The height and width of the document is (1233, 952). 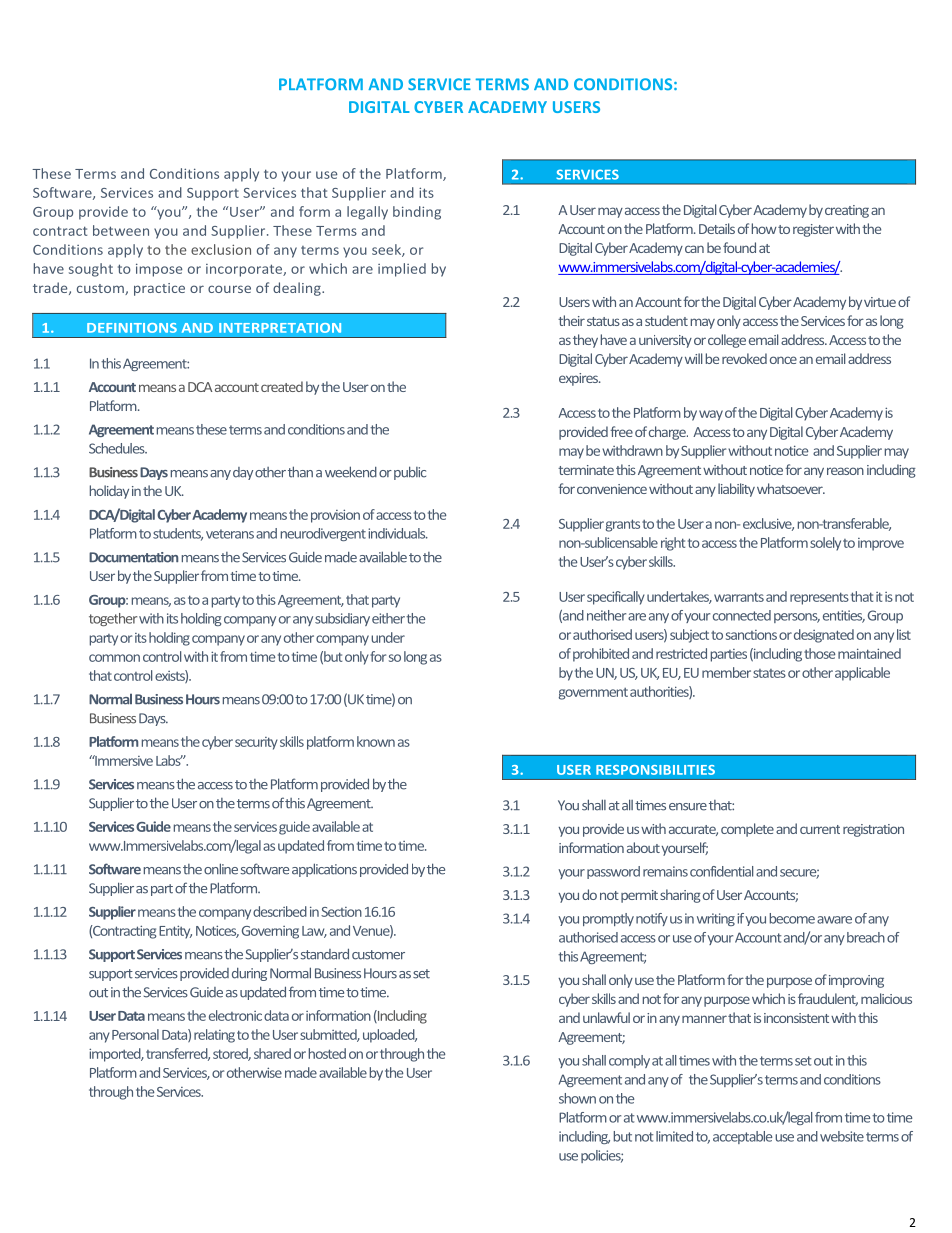 I want to click on Entity, so click(x=175, y=932).
